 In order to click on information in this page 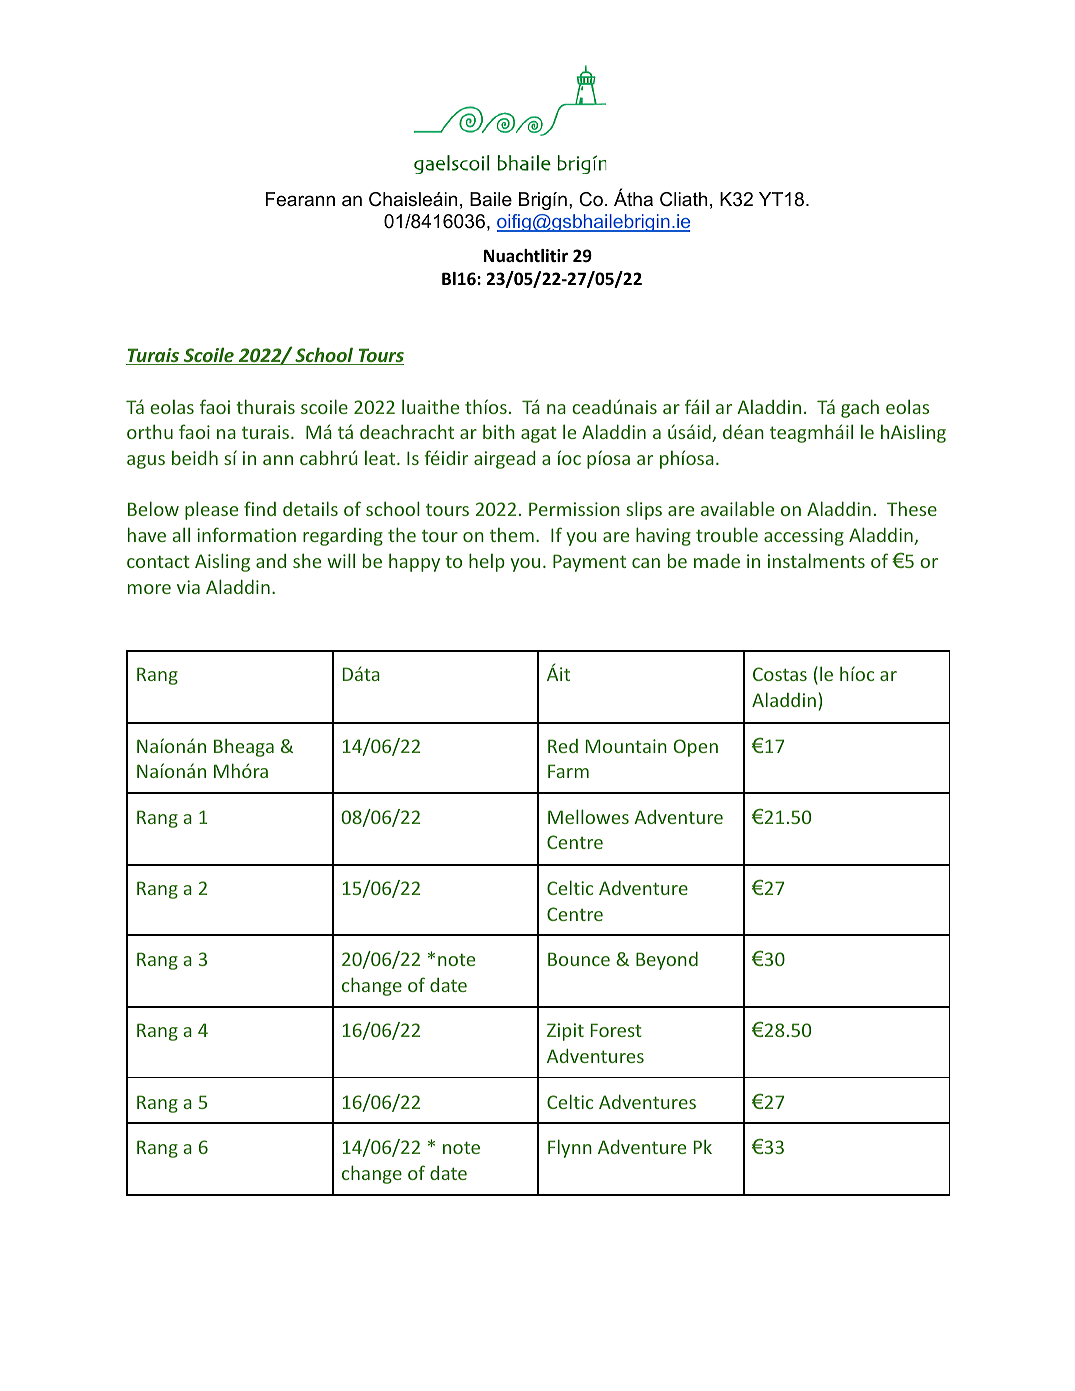, I will do `click(246, 534)`.
